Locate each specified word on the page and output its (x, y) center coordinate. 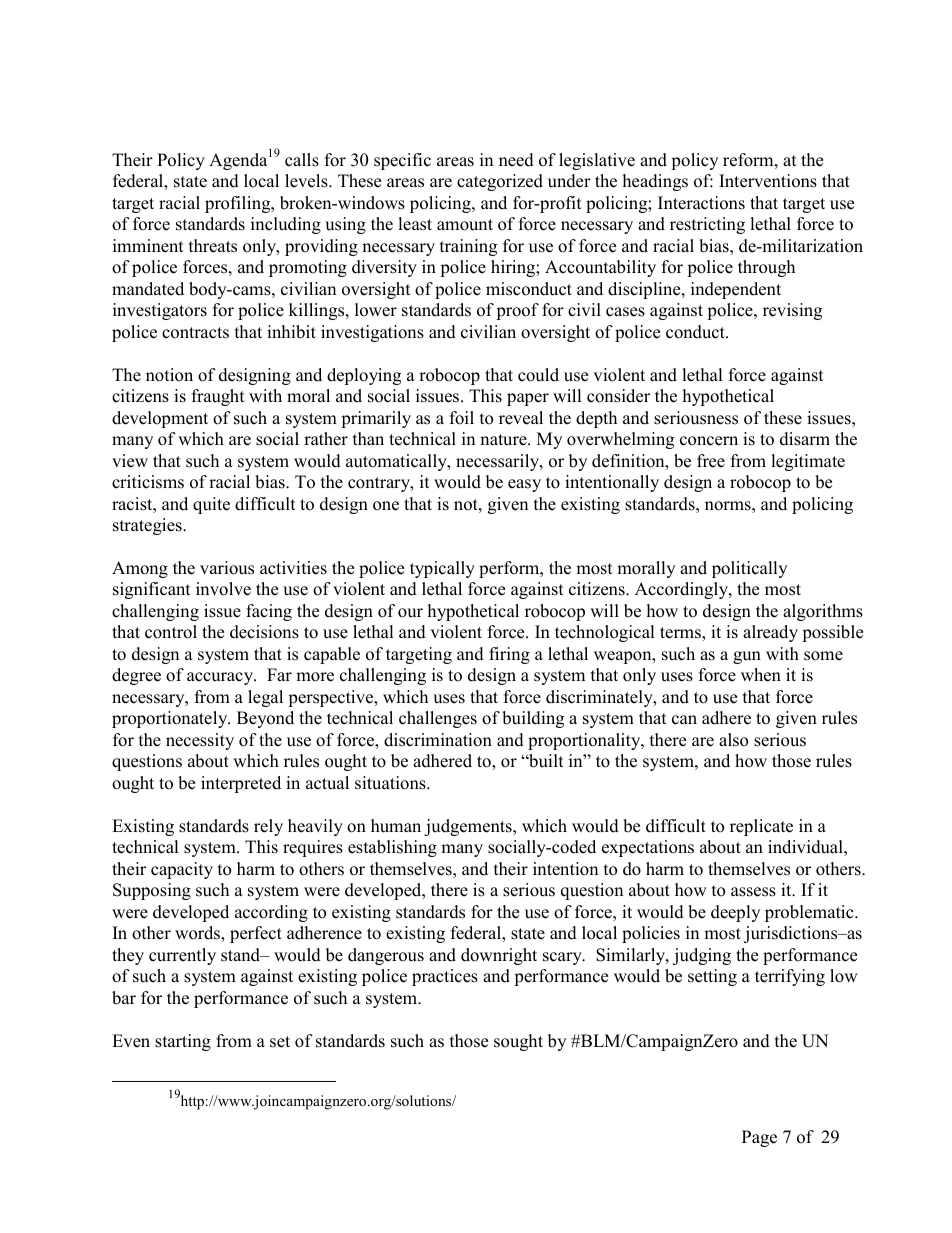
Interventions (768, 181)
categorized (500, 182)
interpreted (241, 784)
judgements (469, 827)
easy (524, 485)
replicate (761, 827)
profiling (239, 204)
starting (183, 1042)
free (711, 461)
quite (211, 505)
